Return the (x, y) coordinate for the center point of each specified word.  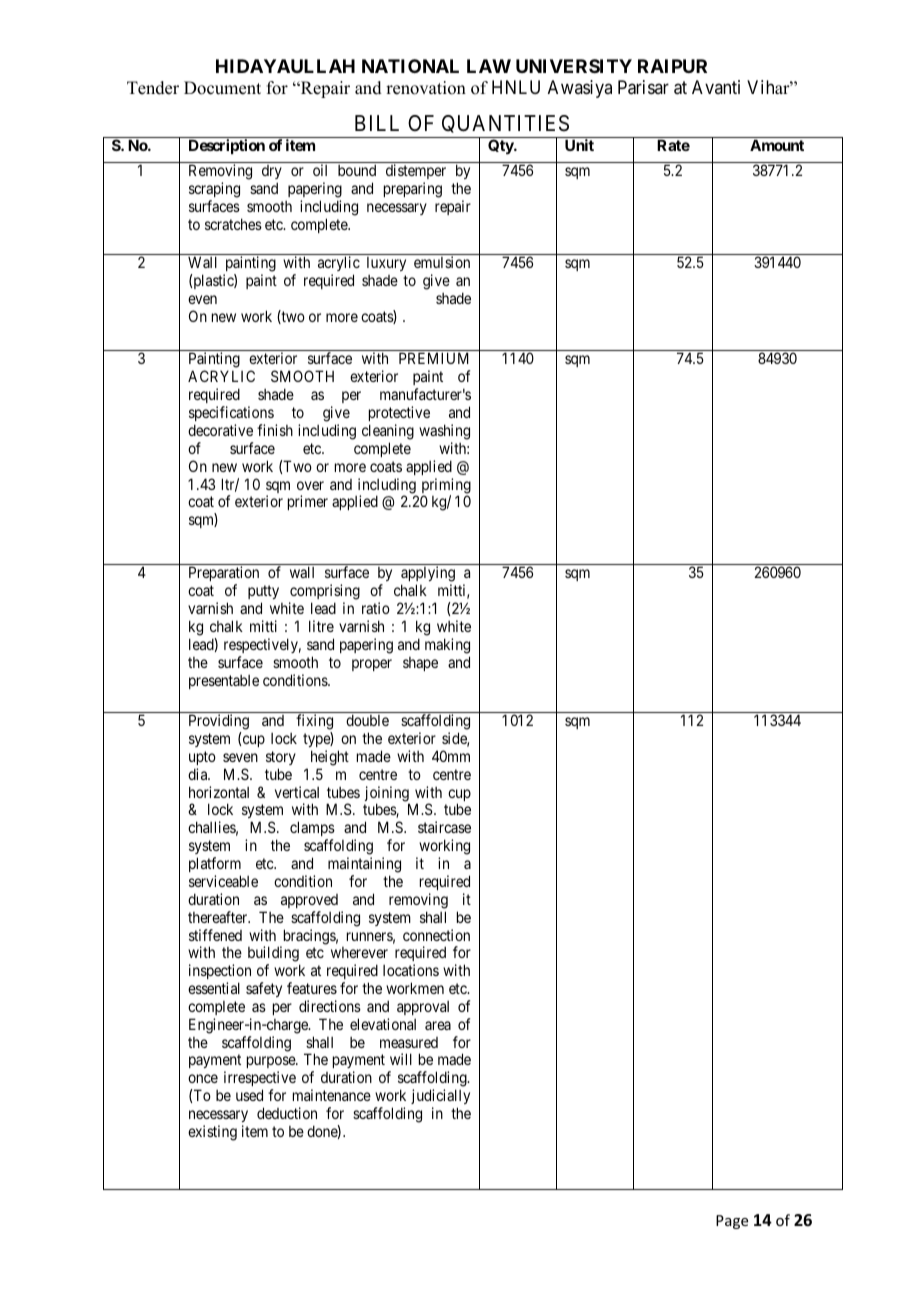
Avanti (716, 87)
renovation (426, 88)
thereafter (219, 917)
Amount (777, 145)
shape (420, 664)
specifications (231, 413)
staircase (444, 827)
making (447, 646)
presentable (224, 682)
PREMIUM (434, 358)
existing (212, 1133)
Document (222, 88)
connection (436, 935)
